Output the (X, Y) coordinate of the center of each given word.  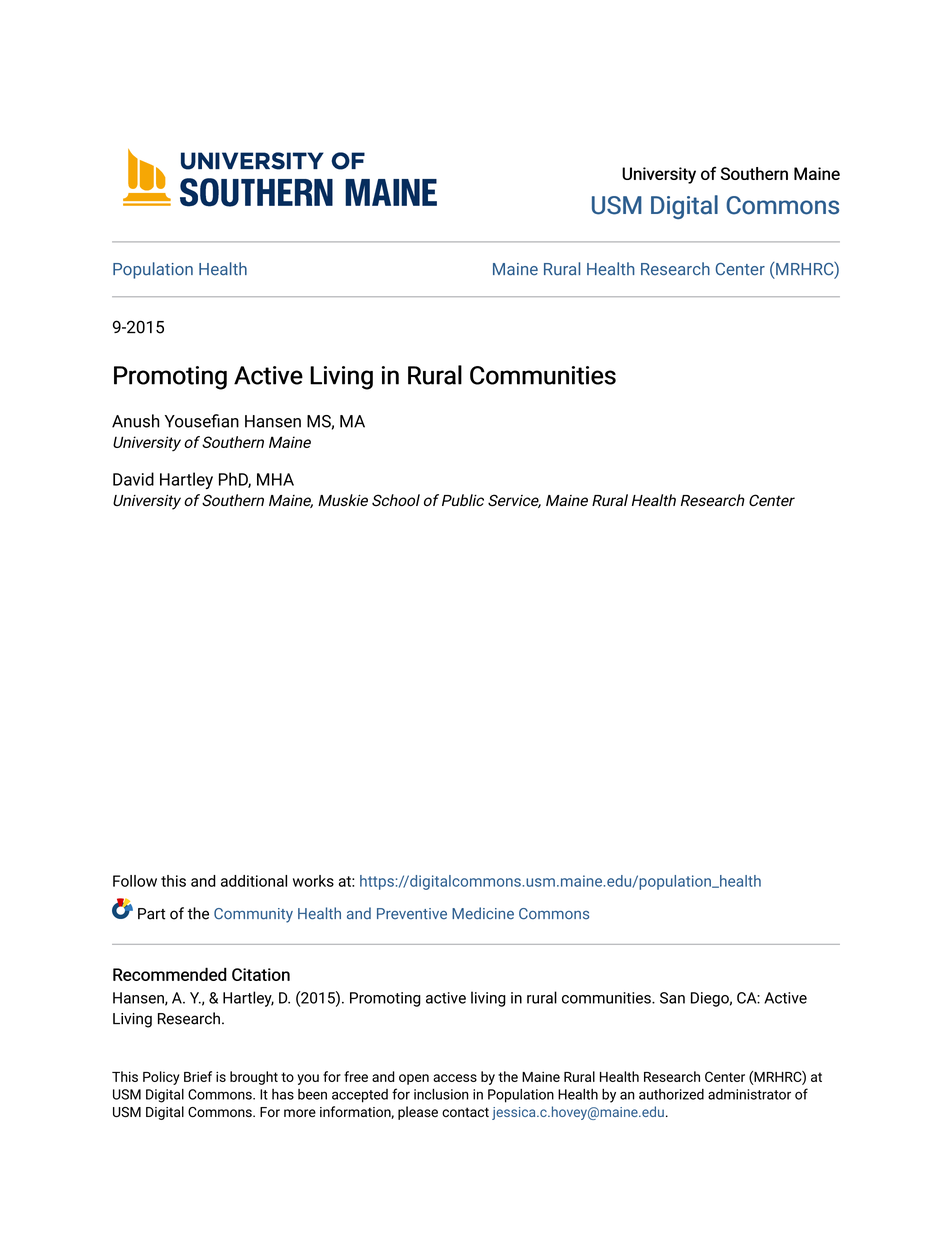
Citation (261, 974)
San (672, 998)
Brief (198, 1076)
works (313, 881)
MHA (275, 479)
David (133, 479)
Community (253, 915)
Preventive (412, 914)
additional (254, 881)
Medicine (483, 913)
